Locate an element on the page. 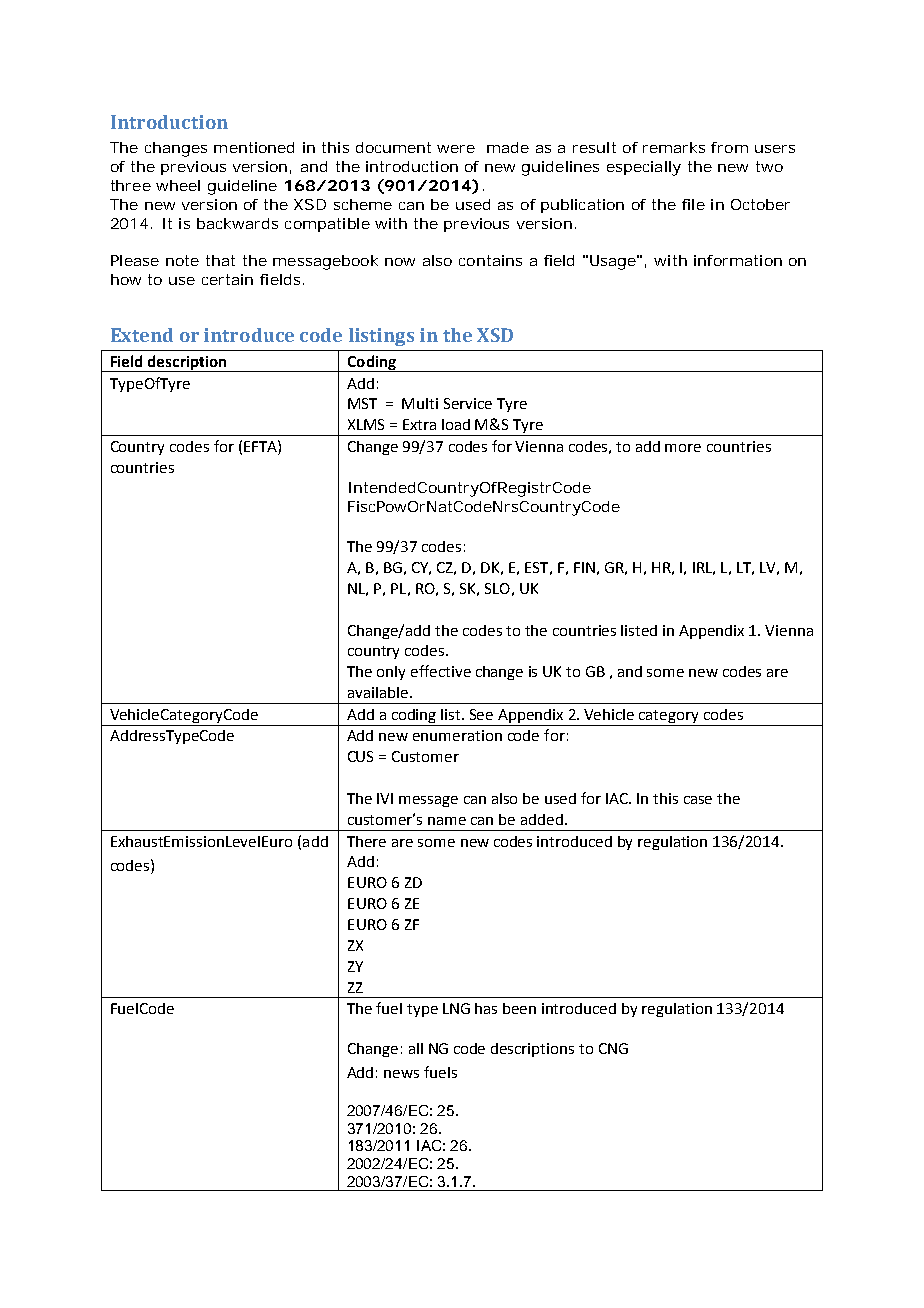 The image size is (924, 1308). load is located at coordinates (456, 424).
